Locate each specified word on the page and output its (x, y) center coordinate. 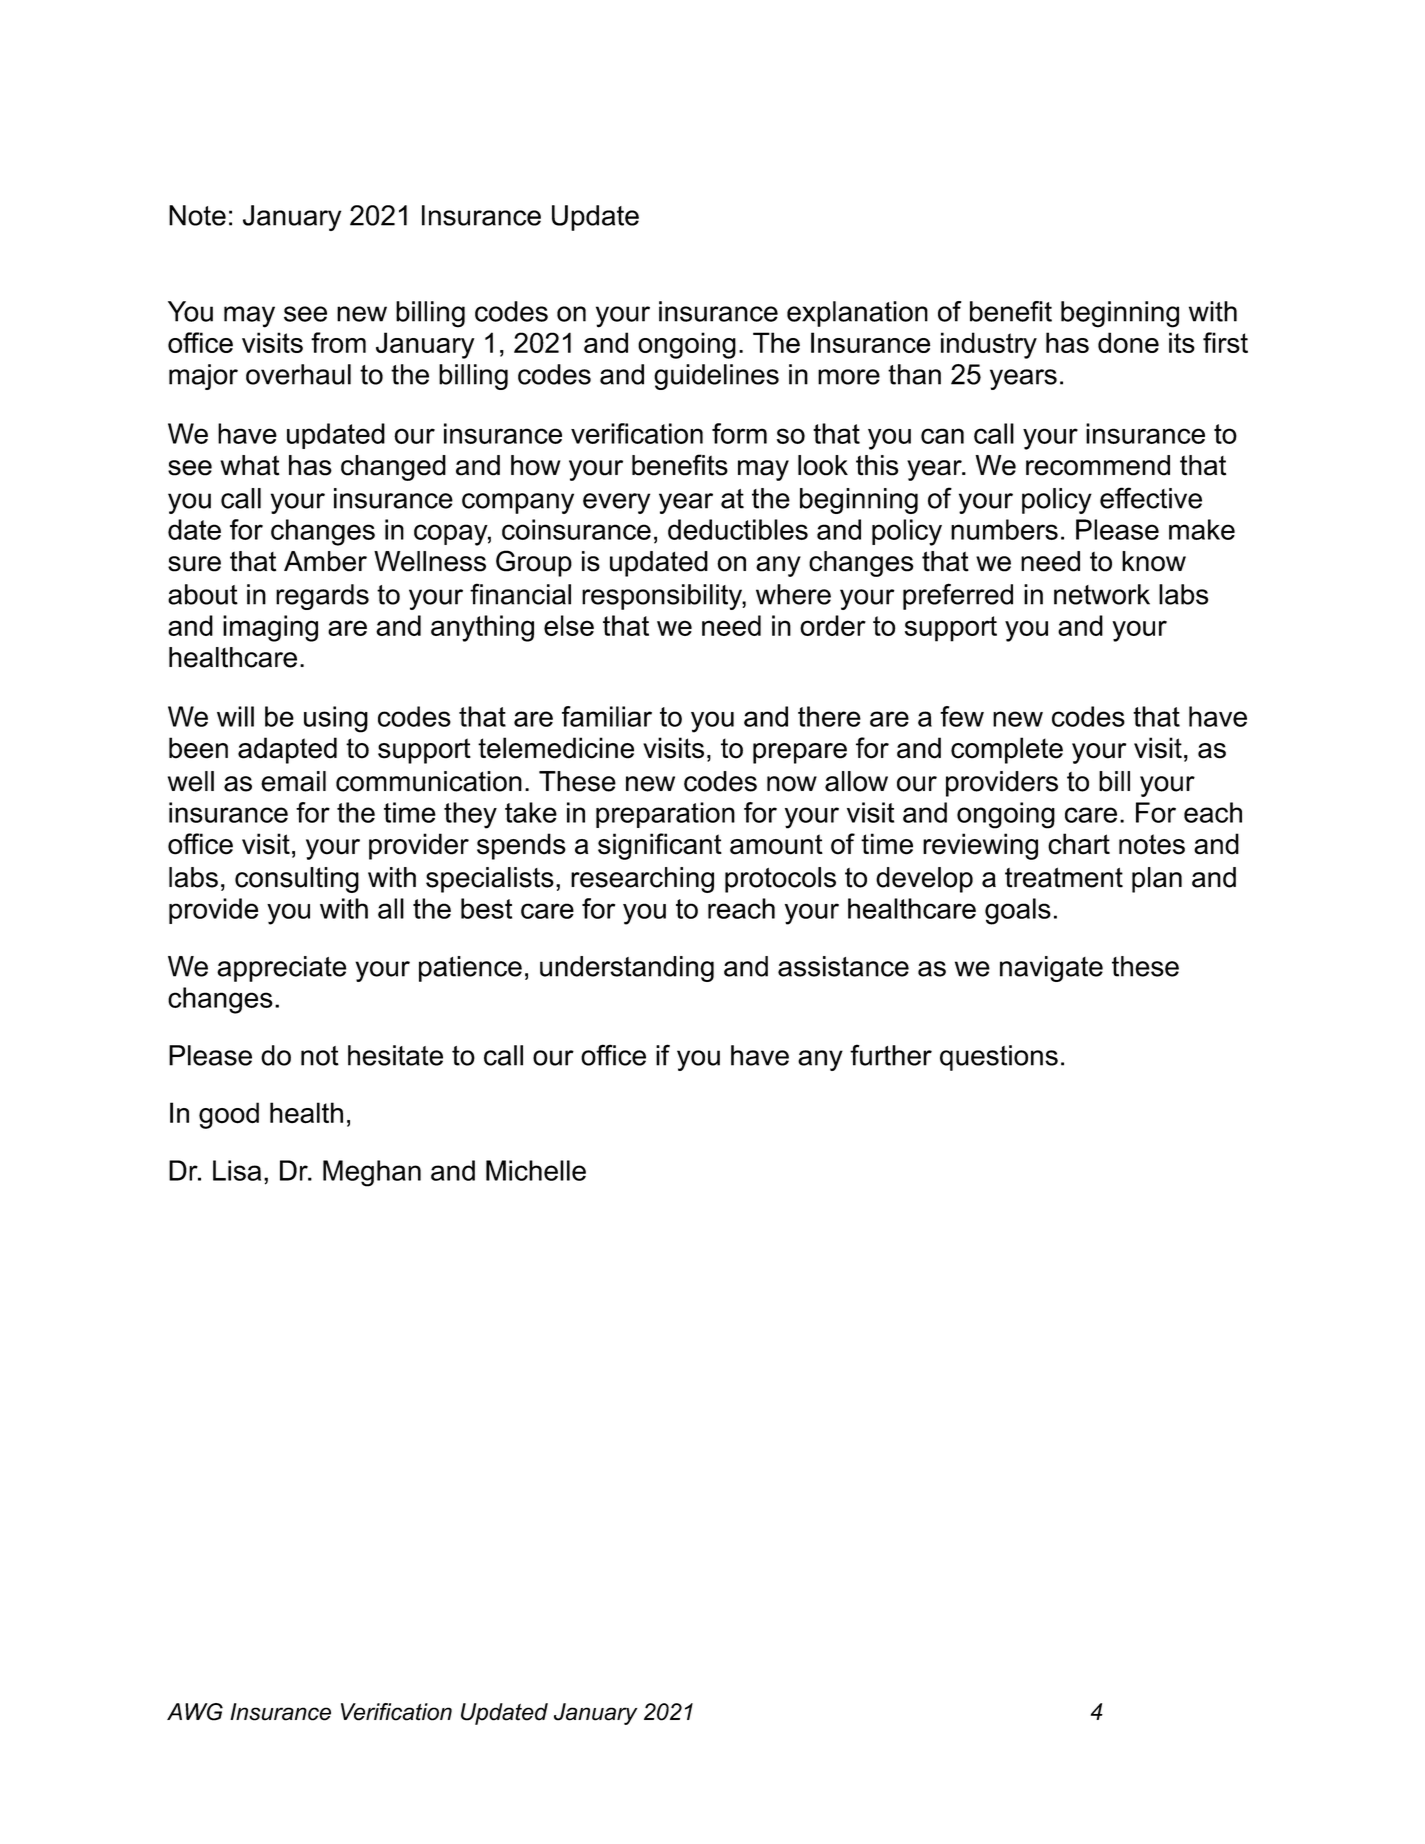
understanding (627, 969)
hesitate (395, 1055)
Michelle (536, 1170)
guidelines (716, 377)
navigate (1051, 969)
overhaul (298, 374)
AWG (195, 1712)
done (1128, 342)
